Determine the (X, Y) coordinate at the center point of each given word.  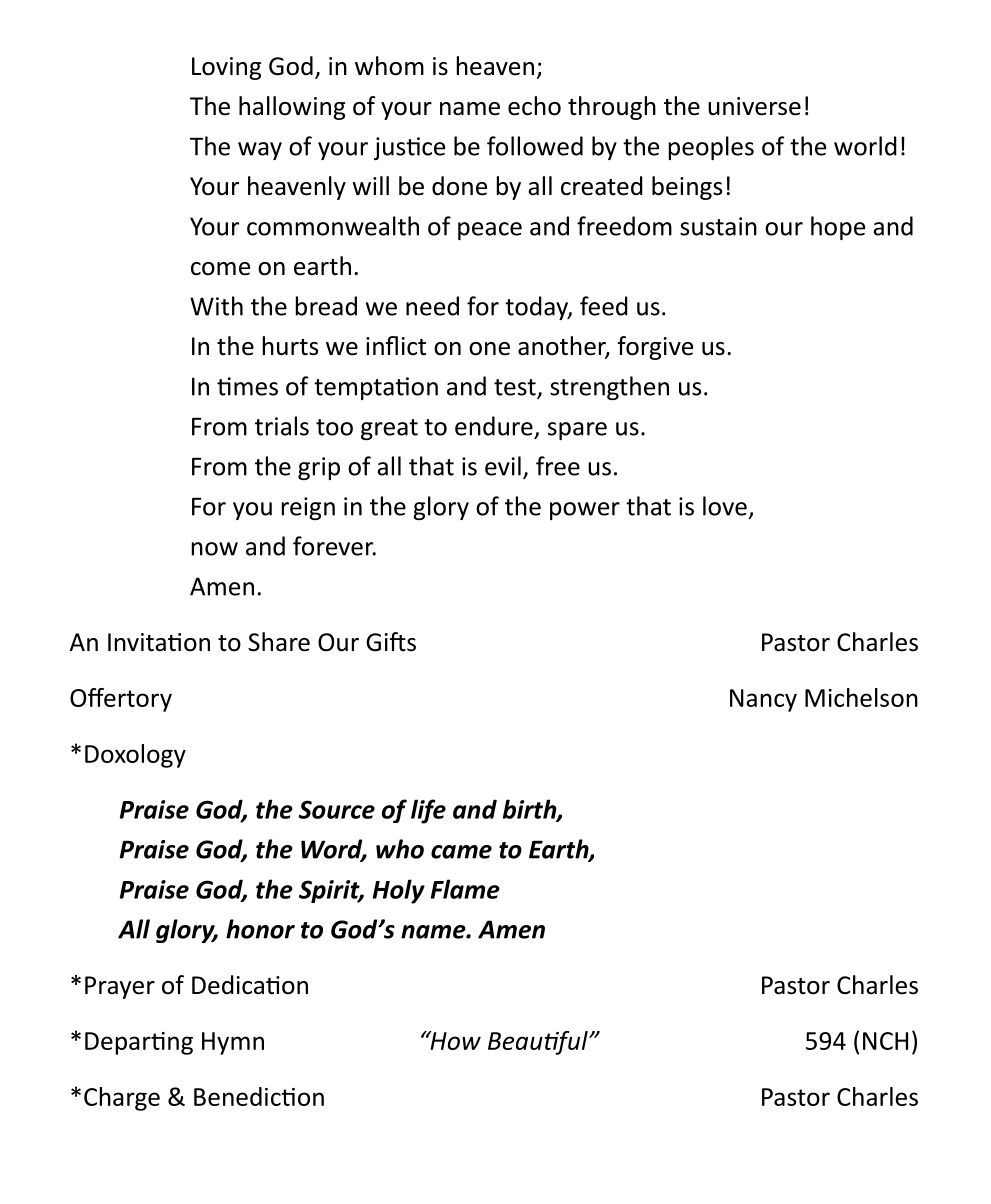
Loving (226, 68)
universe (754, 106)
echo (534, 106)
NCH (885, 1041)
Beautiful (539, 1043)
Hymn (233, 1043)
